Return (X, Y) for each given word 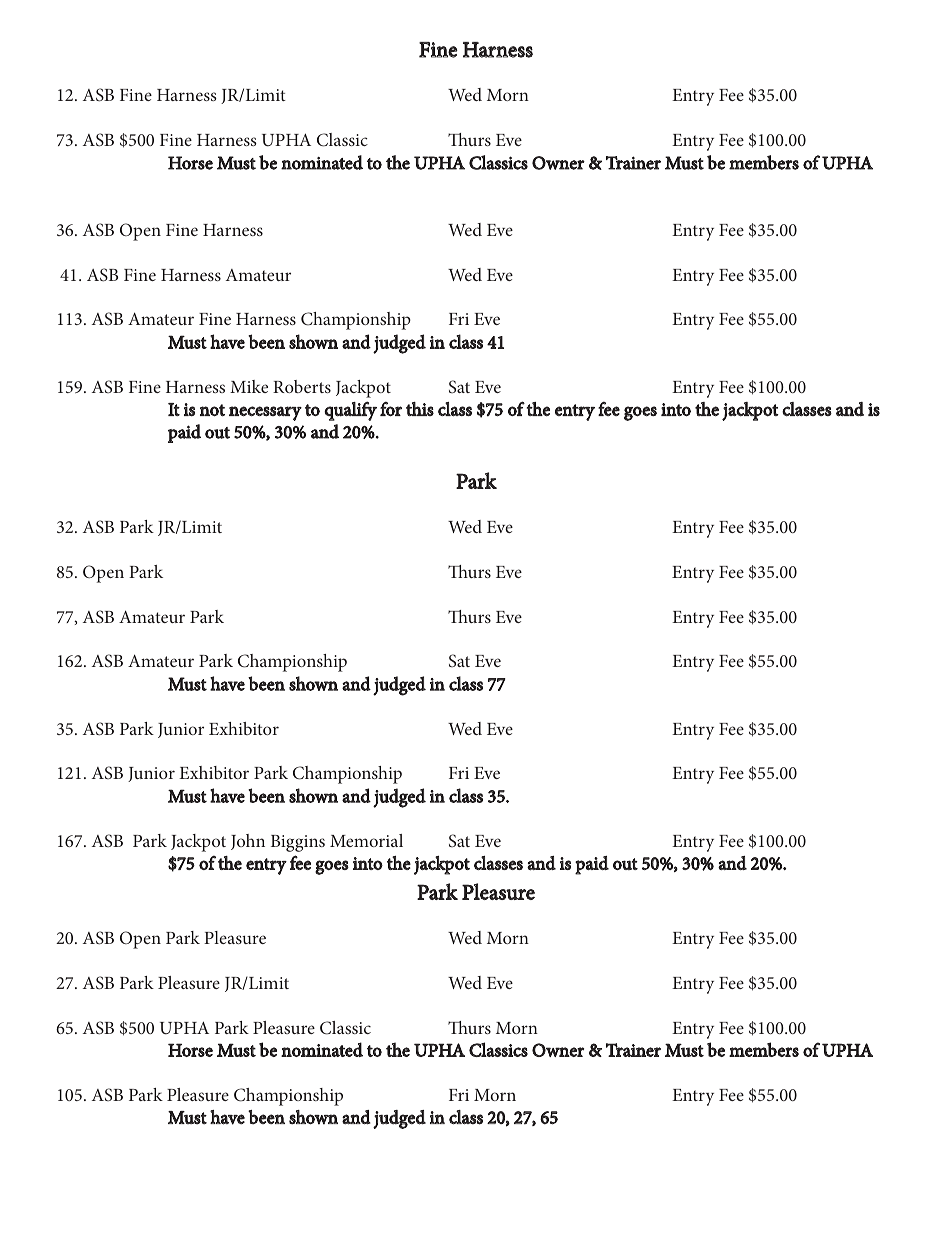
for (391, 409)
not (212, 410)
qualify (350, 411)
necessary (265, 413)
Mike (249, 386)
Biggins (298, 843)
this (420, 409)
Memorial (366, 840)
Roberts (302, 386)
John (248, 842)
